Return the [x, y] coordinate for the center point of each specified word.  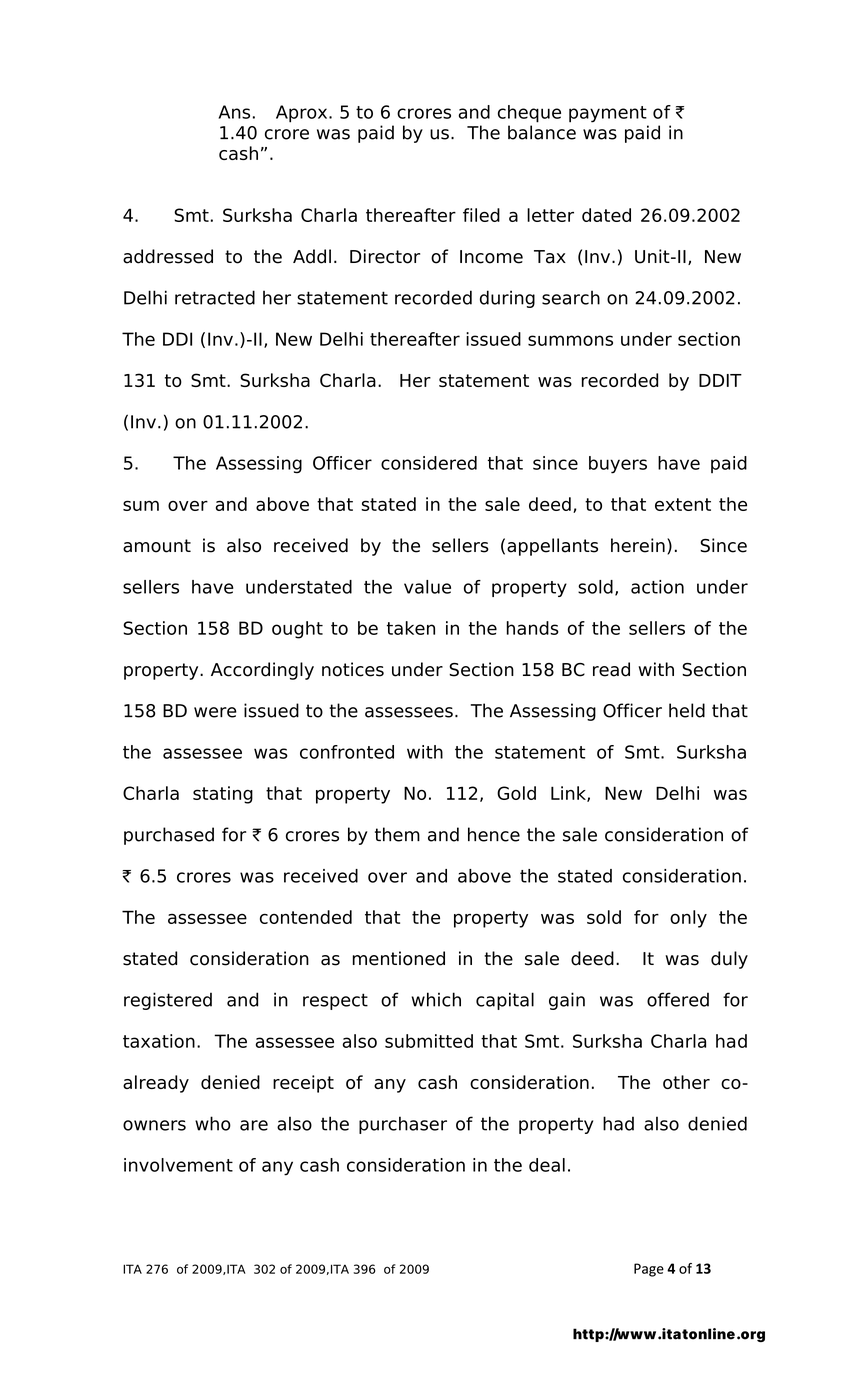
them [397, 834]
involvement [178, 1165]
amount [157, 546]
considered [429, 463]
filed [481, 215]
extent [683, 504]
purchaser [403, 1125]
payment [608, 114]
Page [649, 1270]
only [688, 919]
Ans [234, 112]
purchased [169, 836]
